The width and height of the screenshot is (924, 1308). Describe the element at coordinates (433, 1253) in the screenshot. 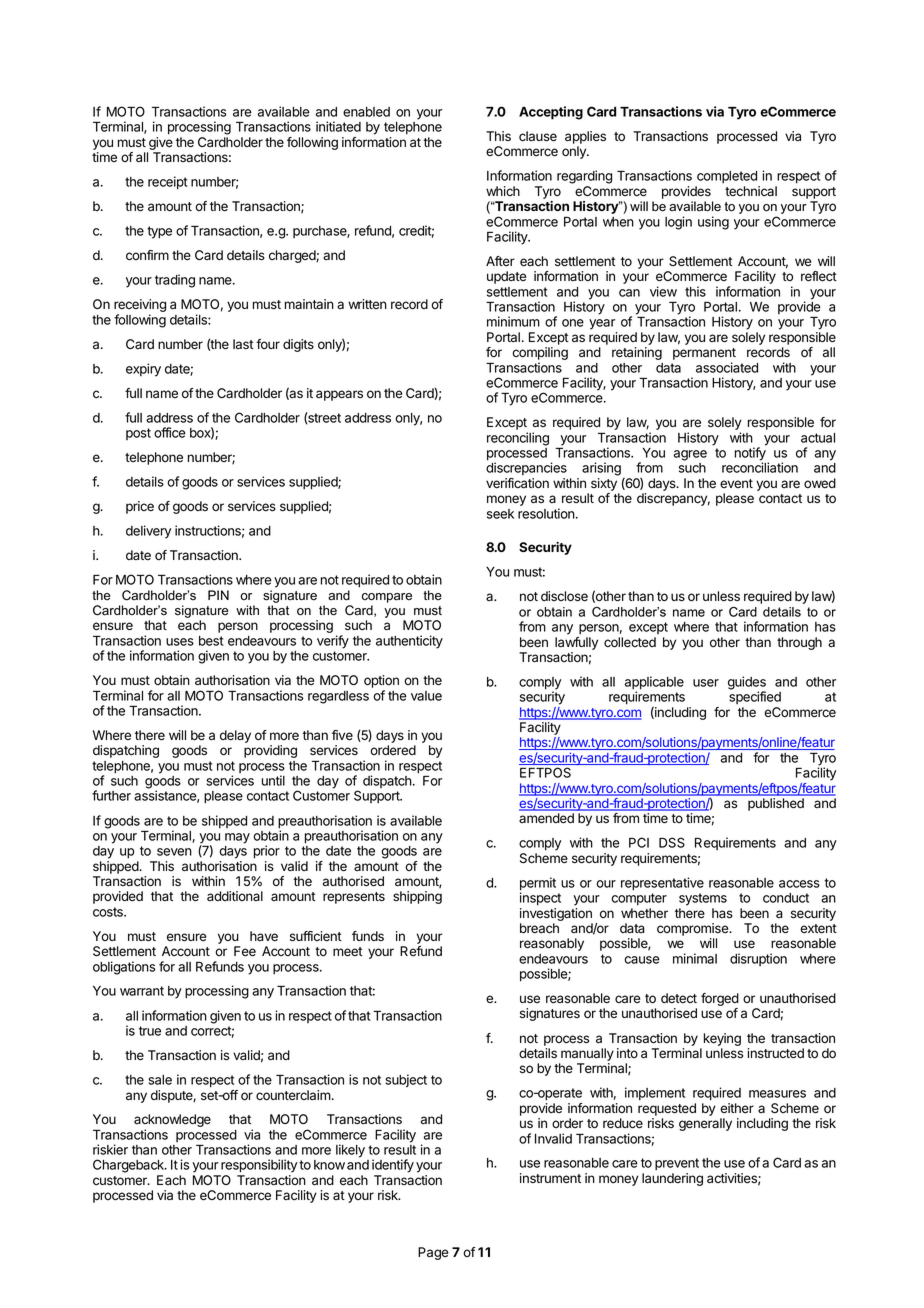

I see `Page` at that location.
